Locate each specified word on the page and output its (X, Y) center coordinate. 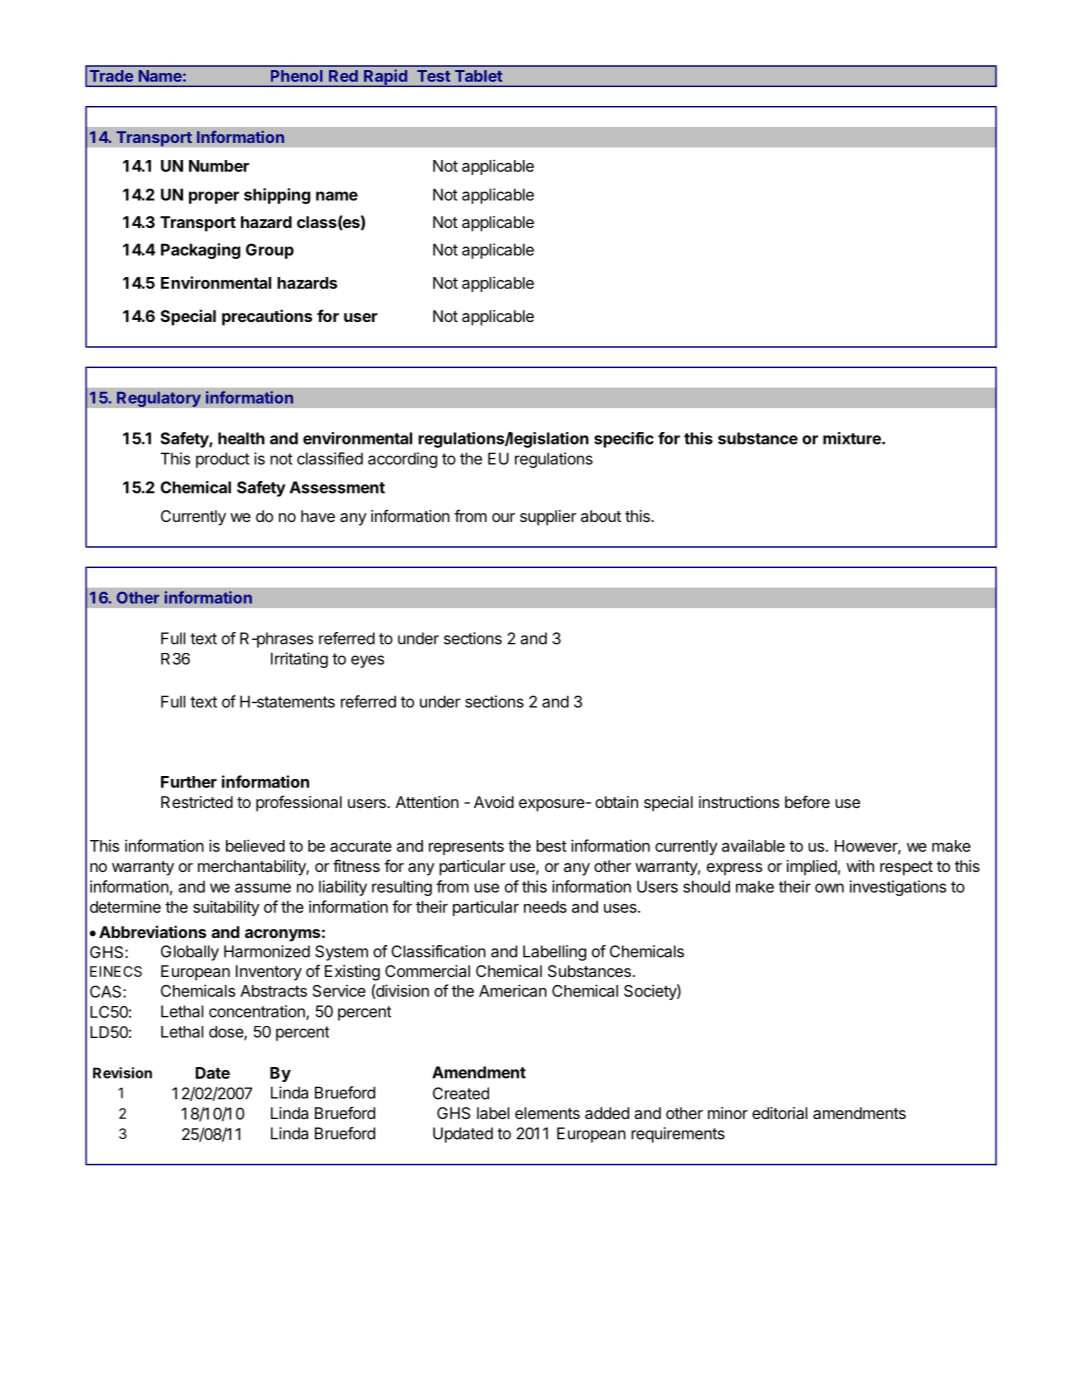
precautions (267, 317)
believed (255, 845)
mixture (853, 438)
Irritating (299, 660)
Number (219, 166)
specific (624, 440)
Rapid (385, 78)
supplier (548, 518)
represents (466, 848)
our (503, 517)
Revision (122, 1073)
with (860, 866)
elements (547, 1113)
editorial (779, 1113)
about (601, 516)
